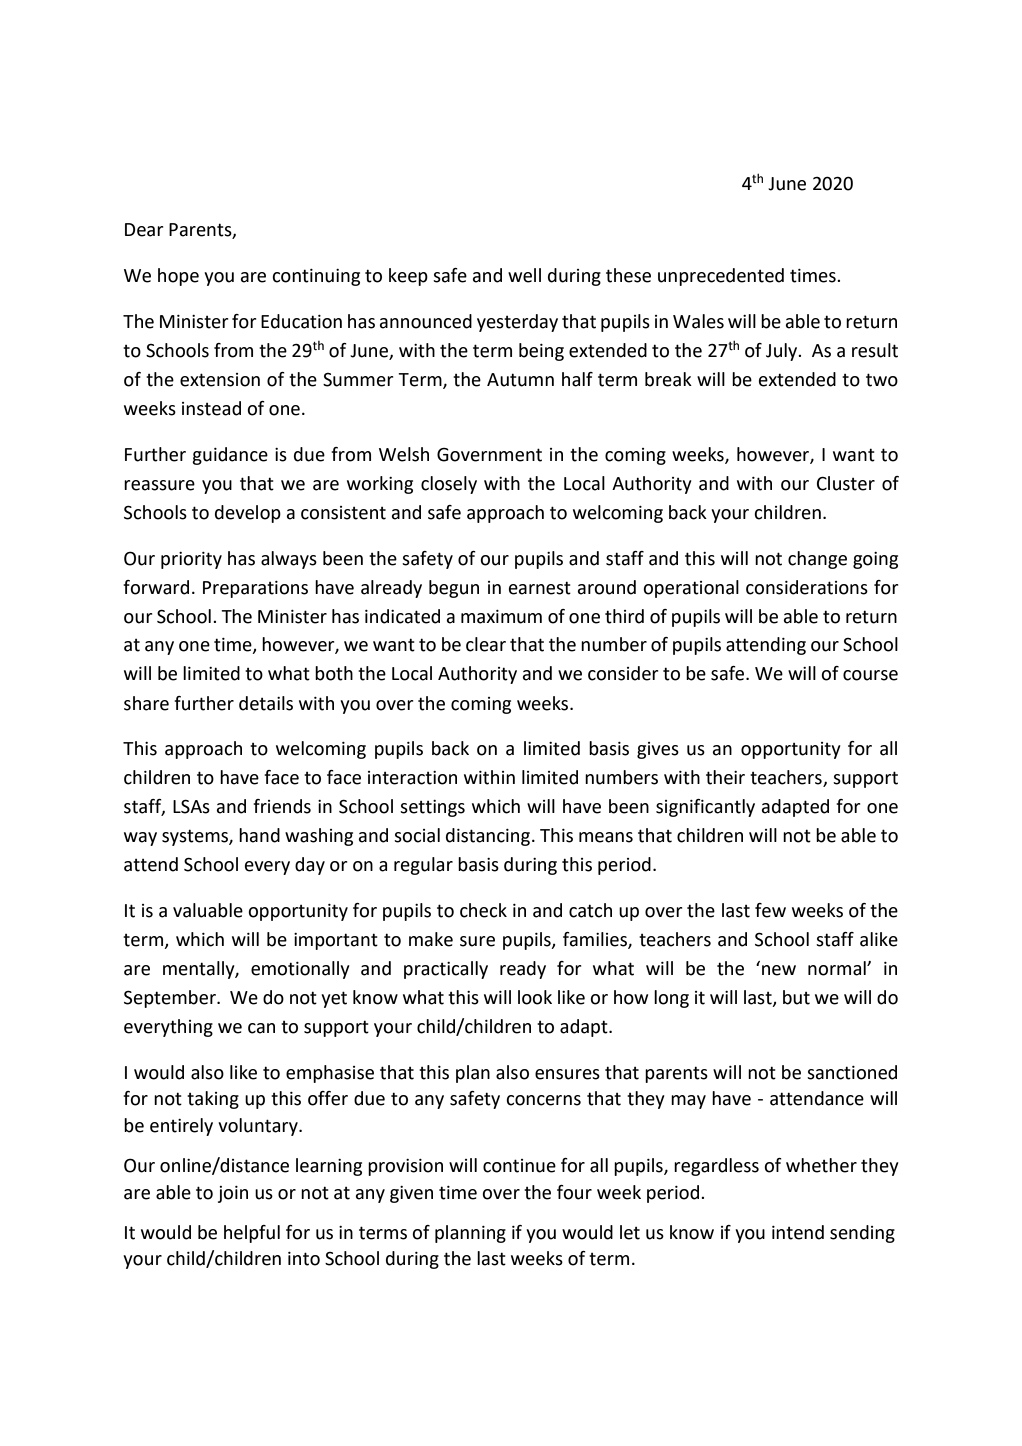 The image size is (1022, 1446). I want to click on four, so click(574, 1192).
